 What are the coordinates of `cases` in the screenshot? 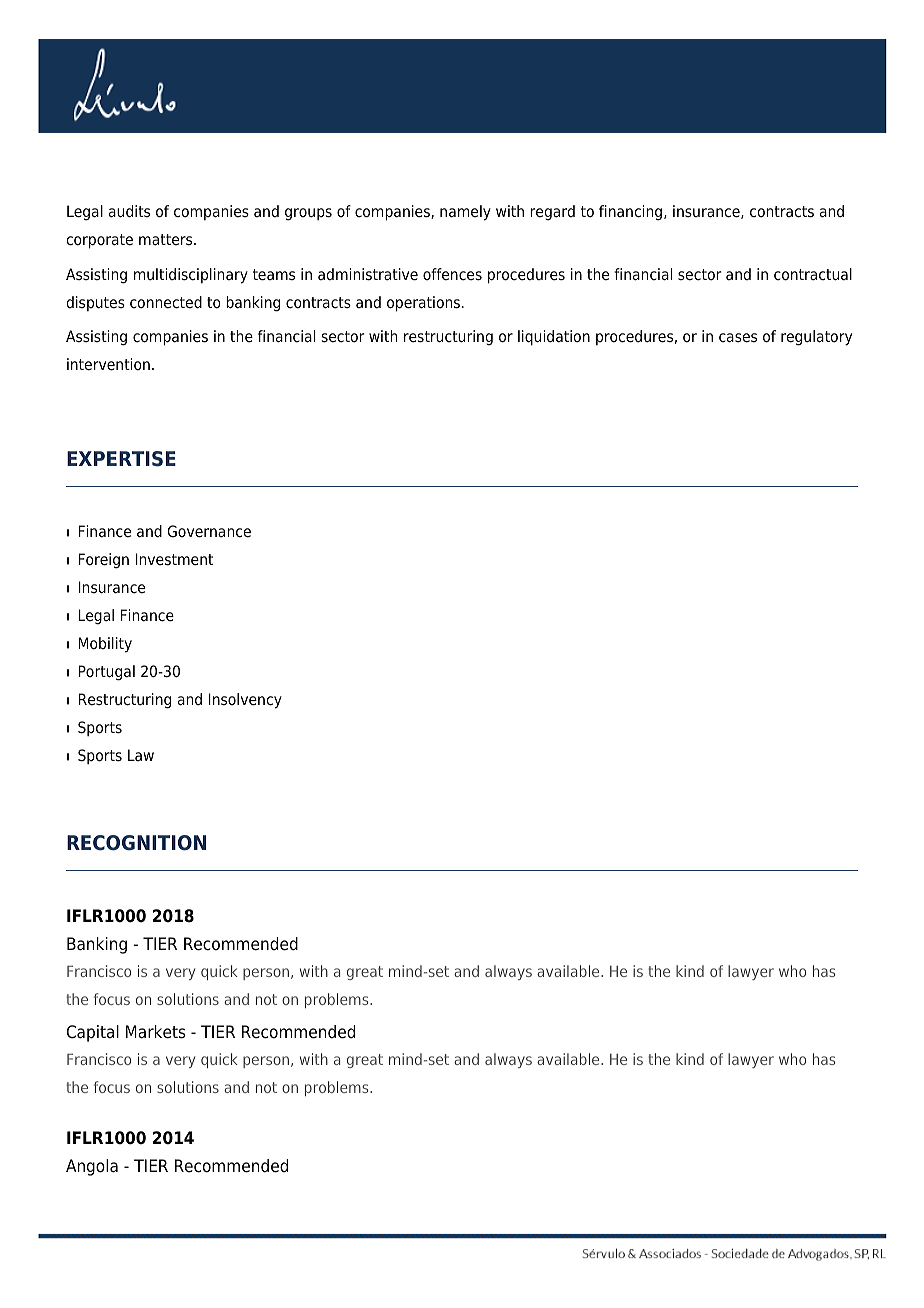 It's located at (738, 338).
